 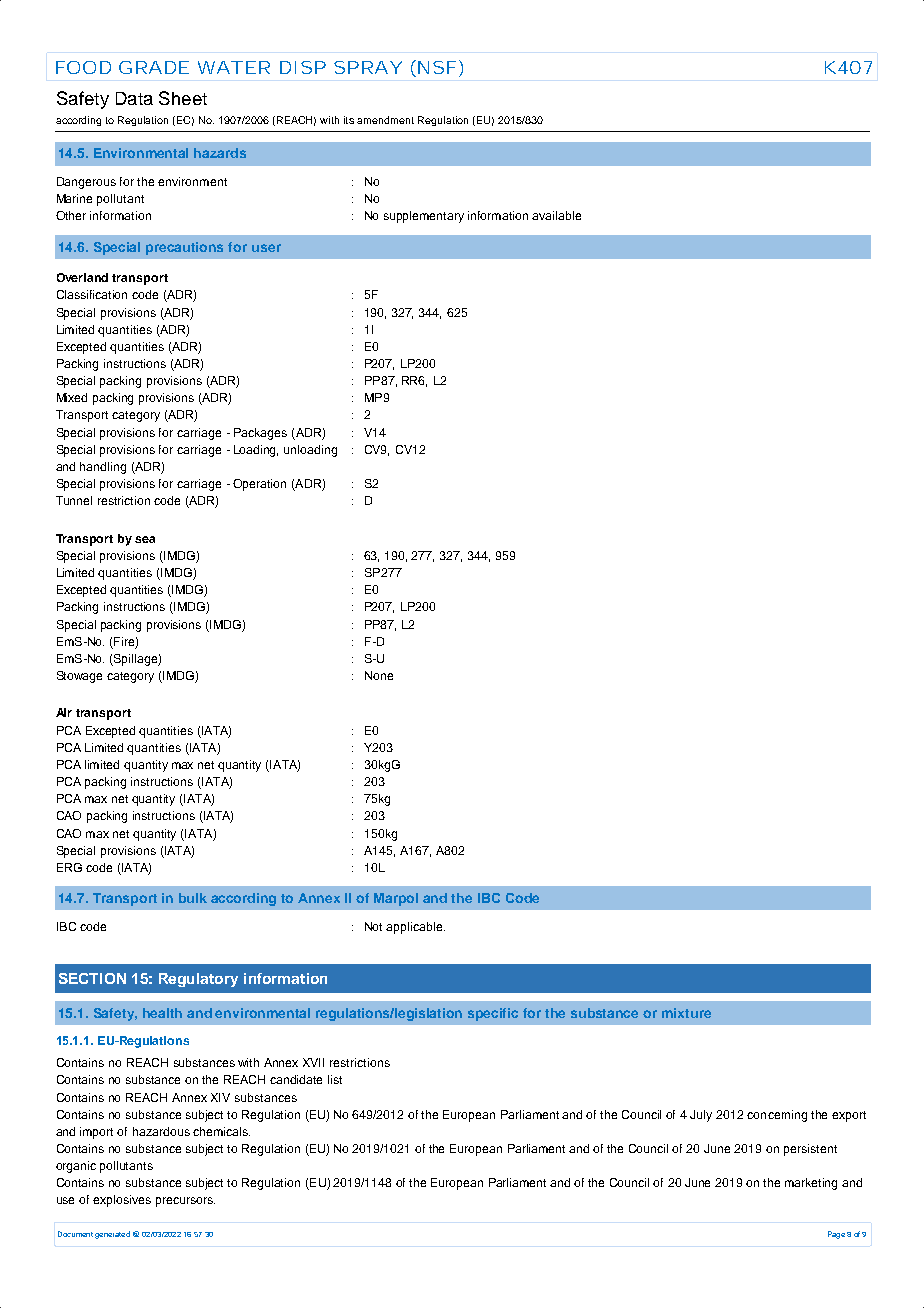 What do you see at coordinates (335, 1079) in the document?
I see `list` at bounding box center [335, 1079].
